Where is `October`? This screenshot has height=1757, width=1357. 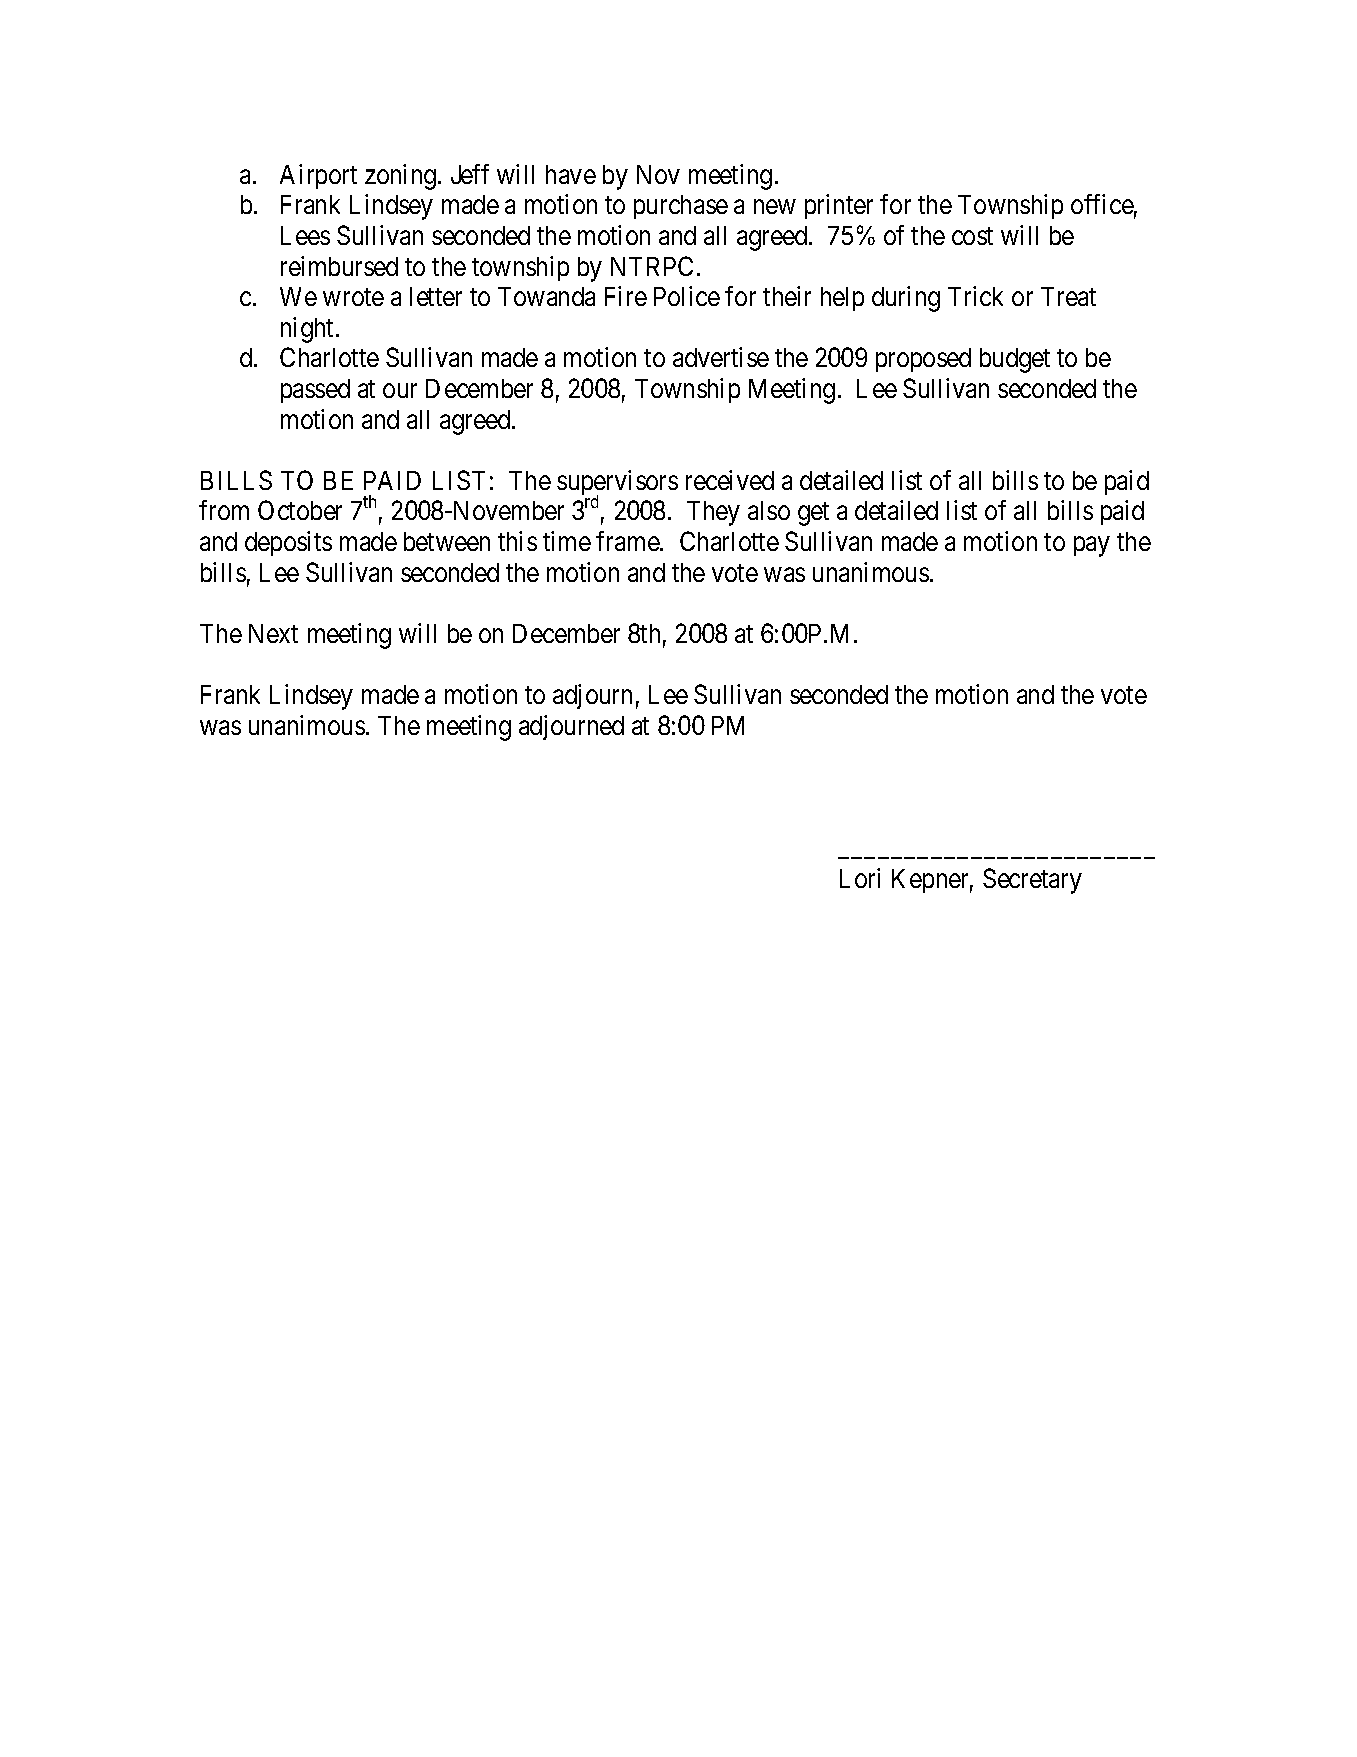
October is located at coordinates (300, 510).
